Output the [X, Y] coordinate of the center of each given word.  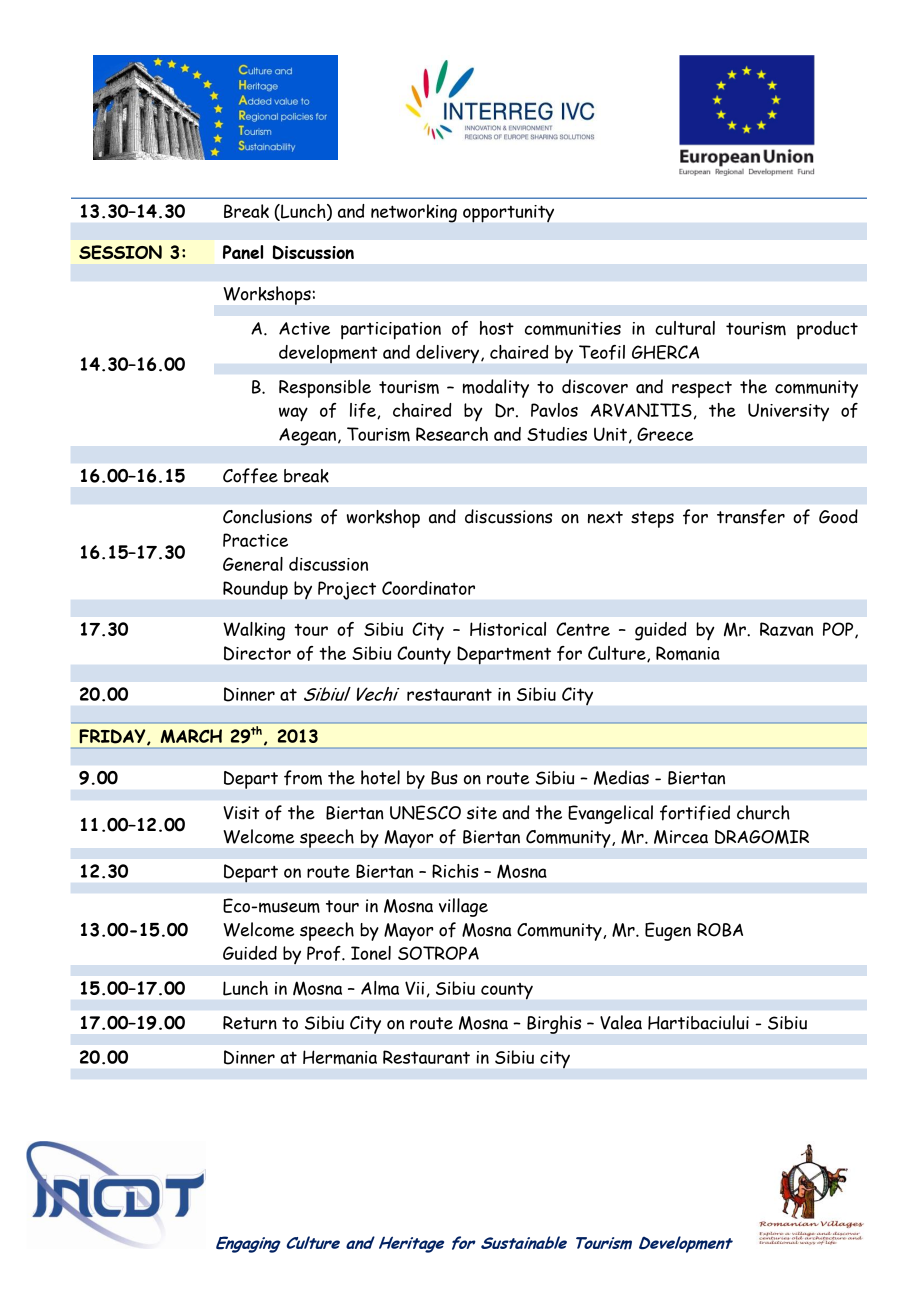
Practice [255, 540]
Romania [688, 653]
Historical [508, 629]
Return [250, 1023]
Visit [241, 813]
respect [702, 389]
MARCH [191, 736]
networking [414, 213]
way [293, 414]
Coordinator [428, 588]
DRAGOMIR [762, 837]
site [482, 813]
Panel [243, 252]
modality [496, 388]
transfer [751, 517]
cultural [685, 328]
